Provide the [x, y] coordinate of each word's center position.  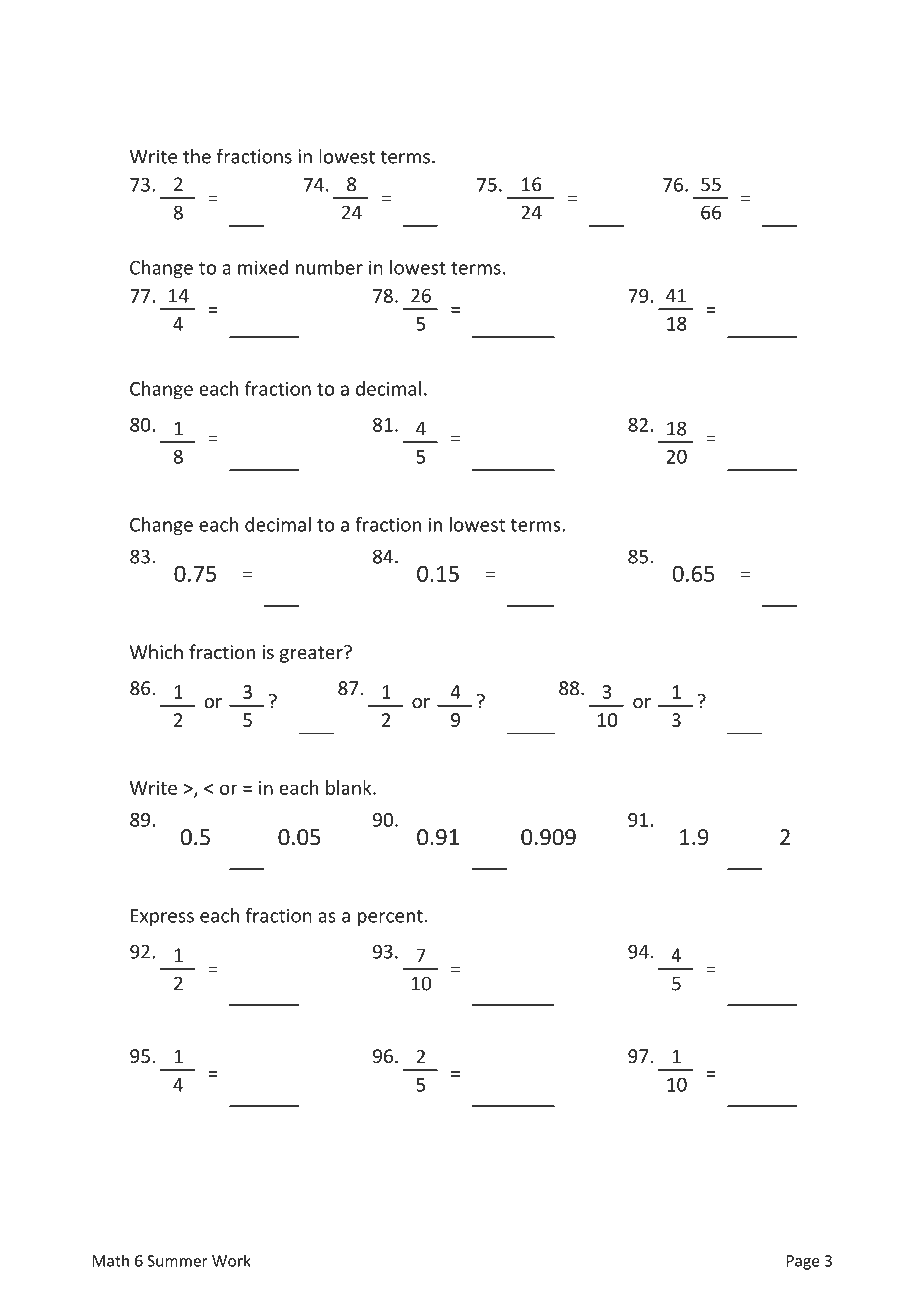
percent [390, 918]
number [329, 267]
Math [110, 1260]
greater [312, 654]
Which [156, 651]
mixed [263, 267]
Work [231, 1260]
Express [162, 917]
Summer [177, 1261]
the [197, 156]
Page [803, 1262]
